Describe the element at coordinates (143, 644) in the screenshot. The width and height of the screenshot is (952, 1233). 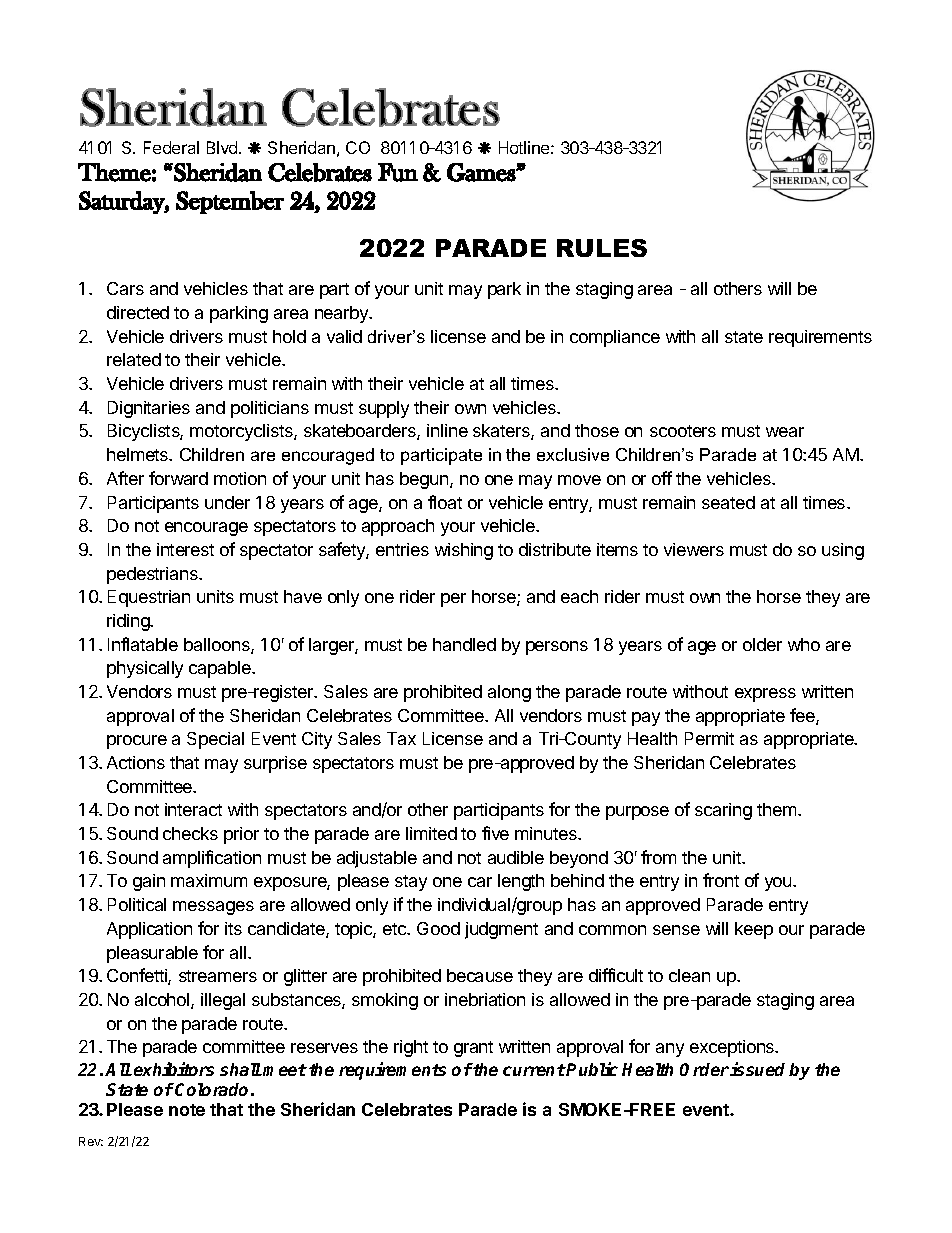
I see `Inflatable` at that location.
